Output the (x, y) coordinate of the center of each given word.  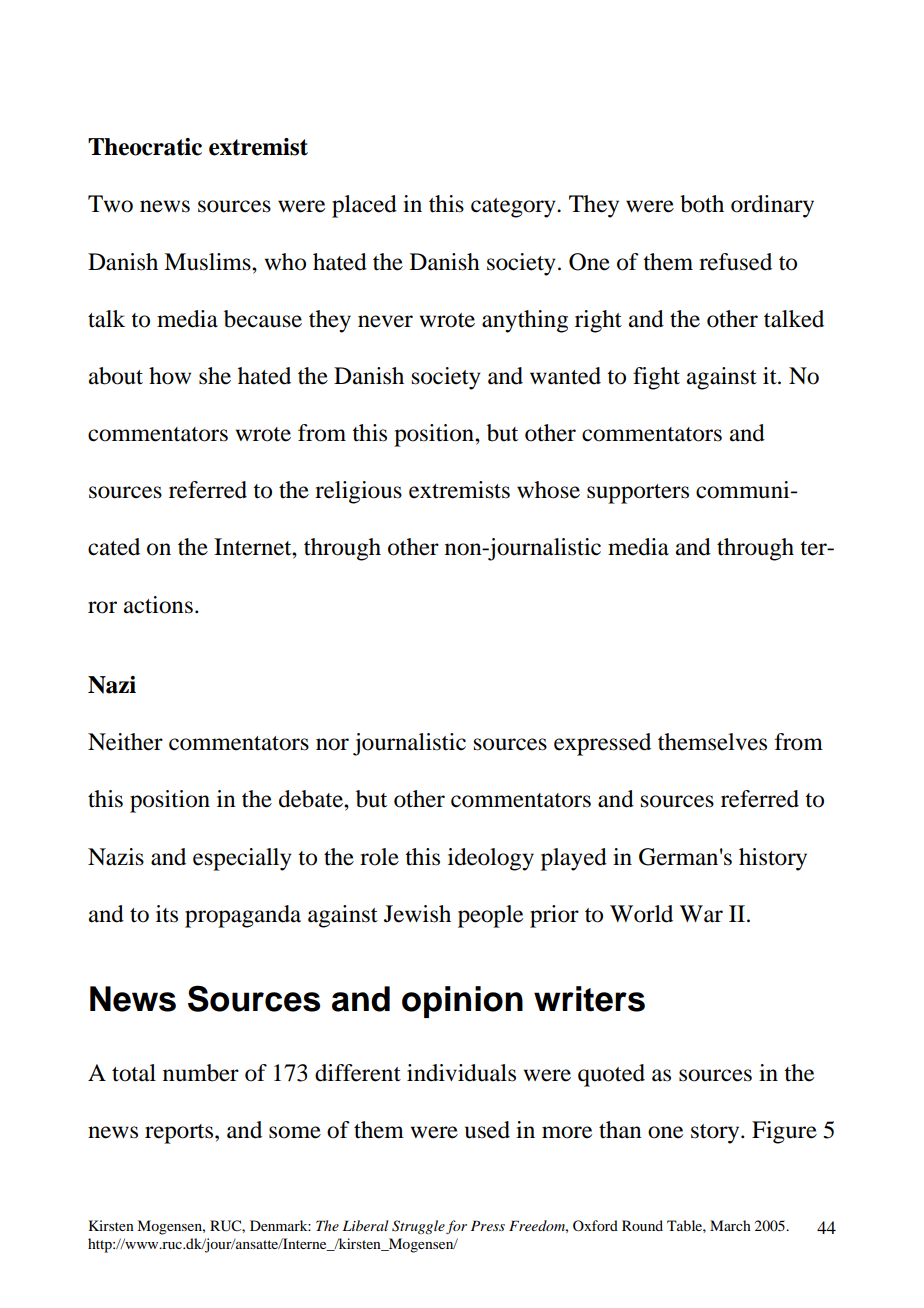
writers (589, 999)
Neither (125, 742)
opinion (462, 1002)
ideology (491, 859)
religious (358, 492)
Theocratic (145, 147)
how (170, 376)
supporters (638, 494)
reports (180, 1134)
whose (548, 490)
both (702, 204)
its (167, 914)
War (701, 914)
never (385, 321)
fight (656, 378)
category (514, 208)
